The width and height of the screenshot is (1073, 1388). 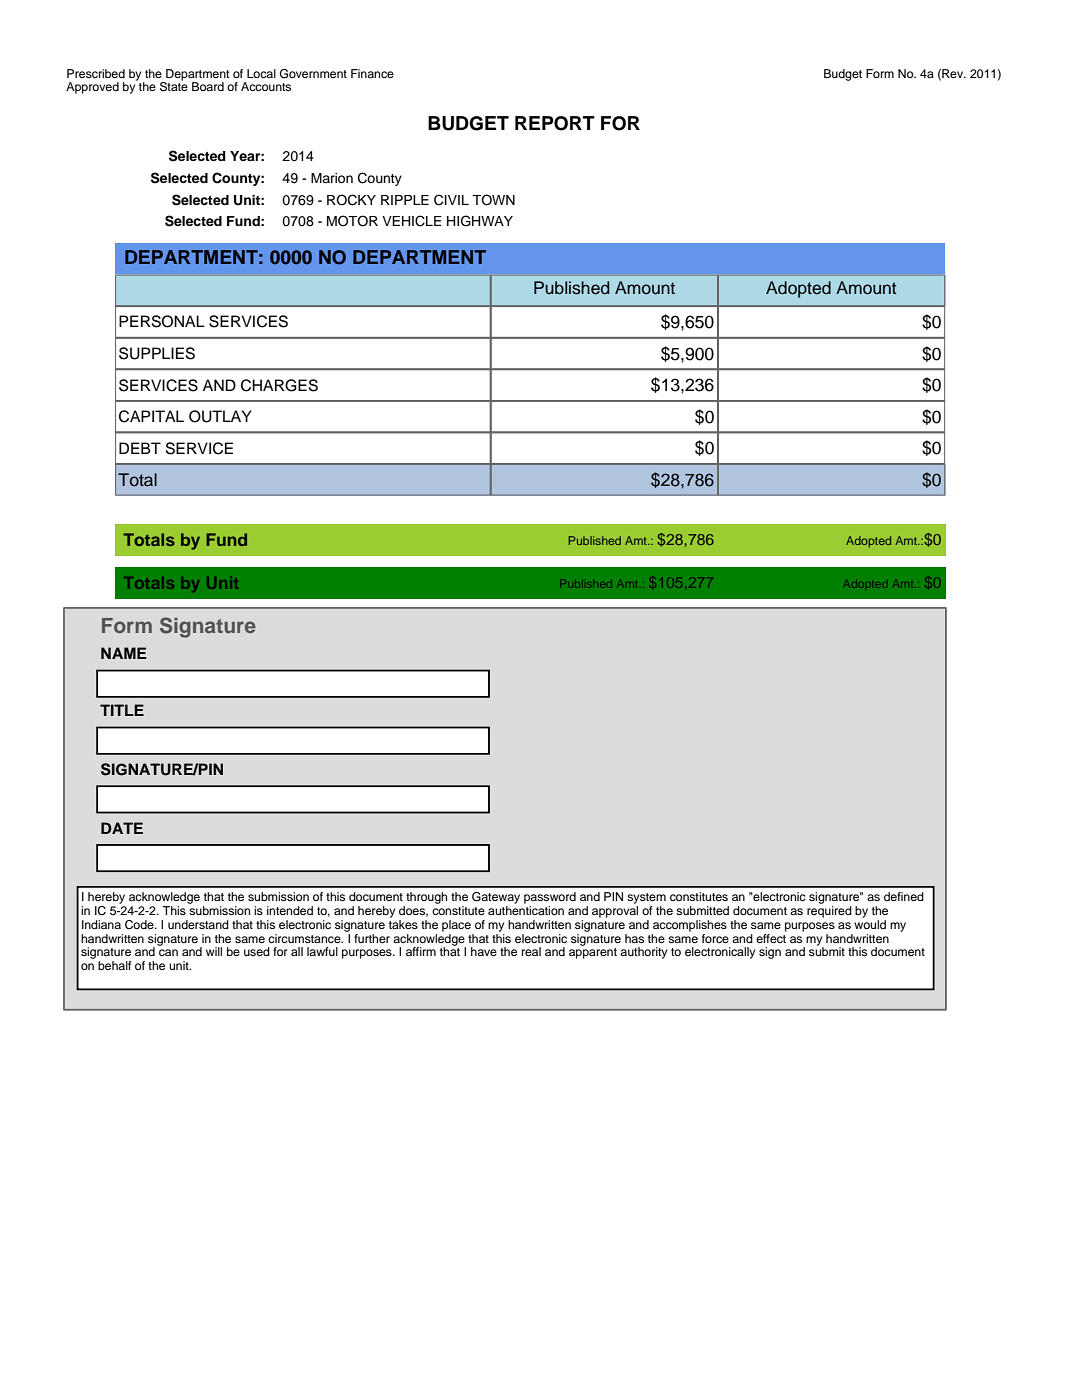 I want to click on TOWN, so click(x=493, y=200).
